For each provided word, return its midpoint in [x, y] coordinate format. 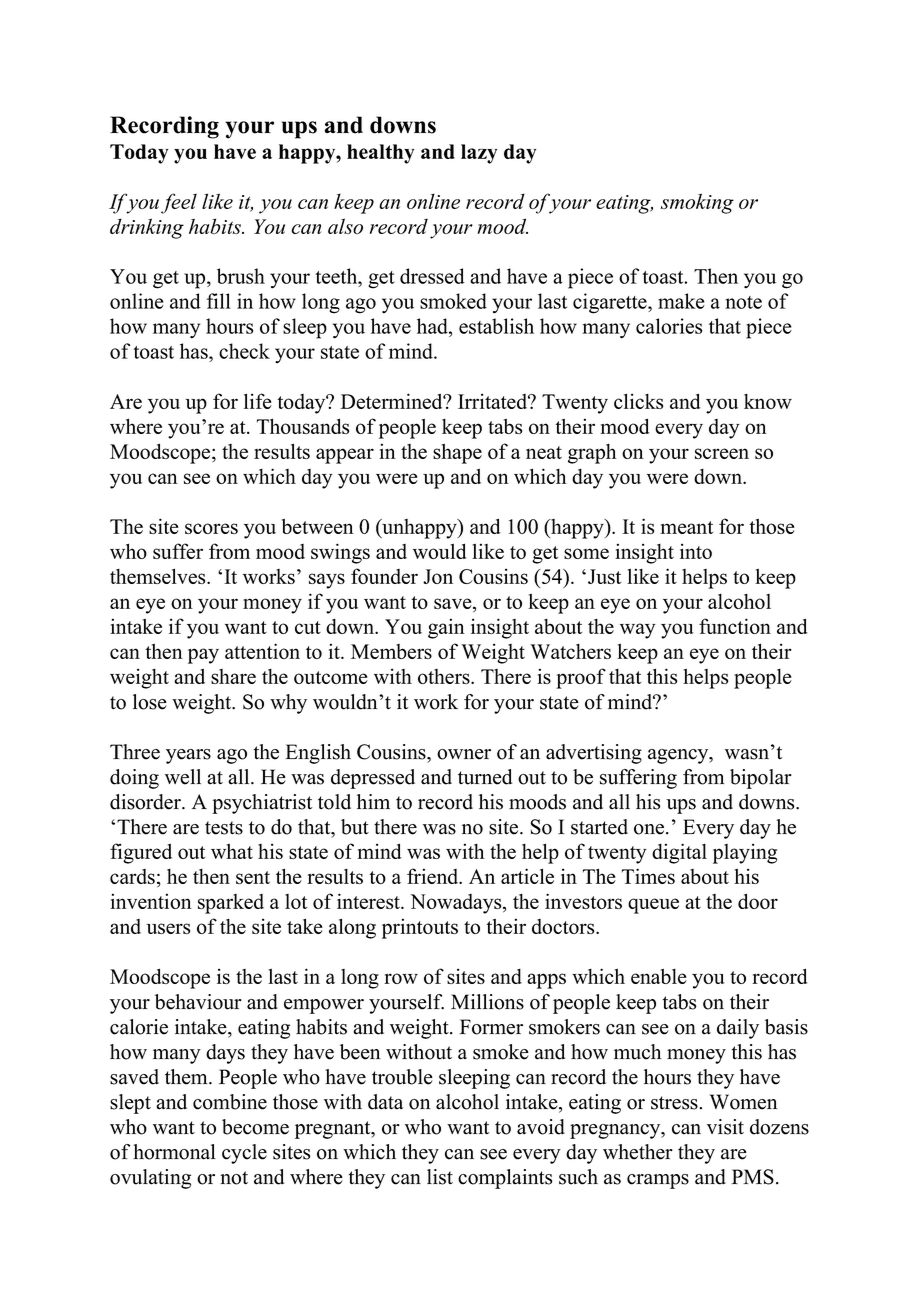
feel [179, 203]
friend [434, 876]
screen [722, 453]
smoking [697, 203]
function [735, 626]
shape [457, 454]
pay [203, 656]
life [258, 401]
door [758, 901]
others [445, 676]
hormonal [174, 1152]
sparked [231, 904]
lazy [479, 154]
